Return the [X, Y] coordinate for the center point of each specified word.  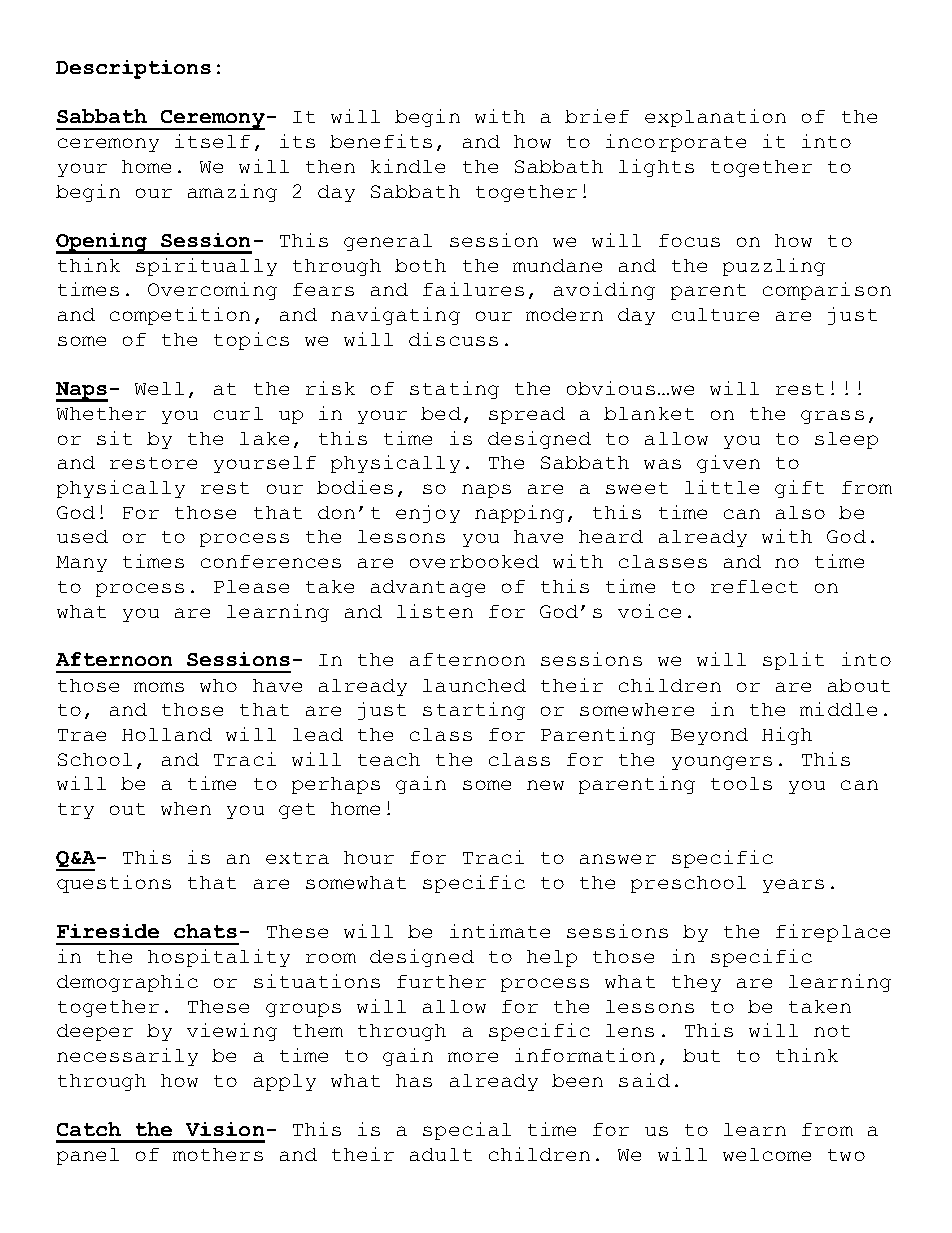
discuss [453, 339]
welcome [767, 1154]
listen [435, 611]
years [793, 886]
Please [251, 586]
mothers [218, 1154]
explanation [715, 118]
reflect [754, 586]
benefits [381, 141]
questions [114, 884]
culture [715, 314]
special [467, 1131]
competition [180, 316]
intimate [500, 931]
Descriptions [133, 69]
